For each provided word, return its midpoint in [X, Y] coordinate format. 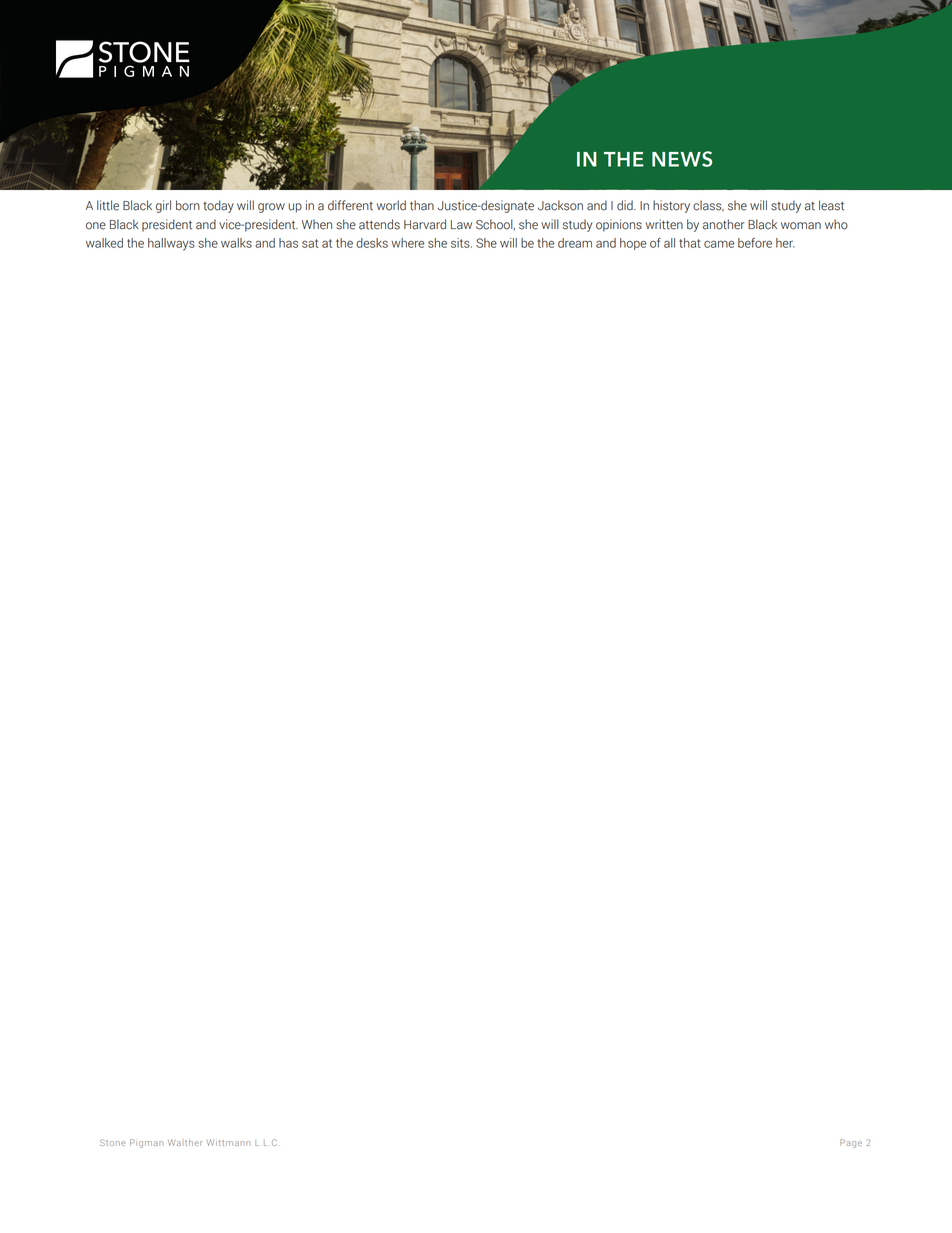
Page [851, 1143]
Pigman [146, 1143]
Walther [185, 1142]
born [188, 205]
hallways [171, 244]
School [495, 224]
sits [461, 243]
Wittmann [228, 1142]
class [708, 206]
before [755, 243]
